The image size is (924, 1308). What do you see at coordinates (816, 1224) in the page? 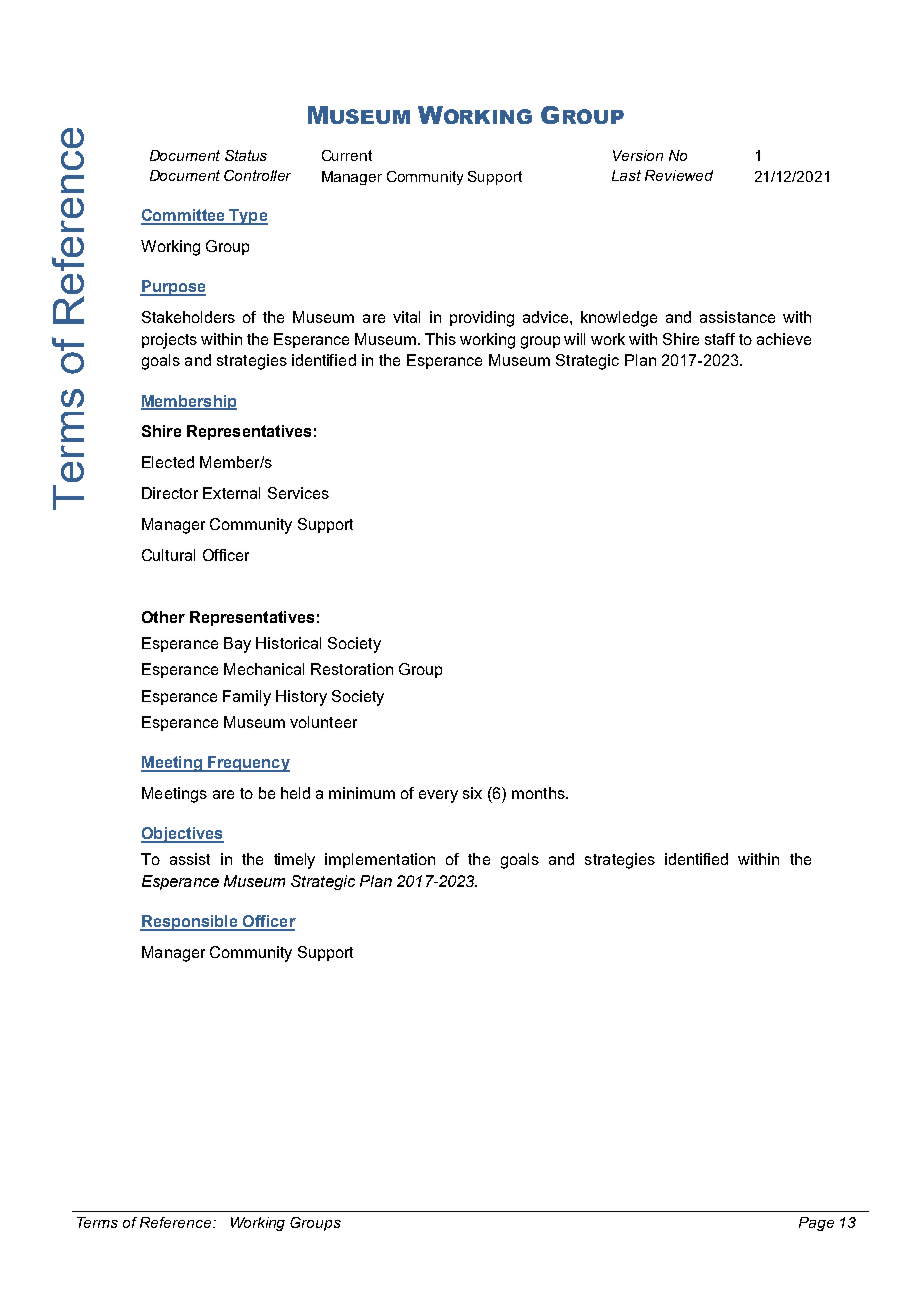
I see `Page` at bounding box center [816, 1224].
